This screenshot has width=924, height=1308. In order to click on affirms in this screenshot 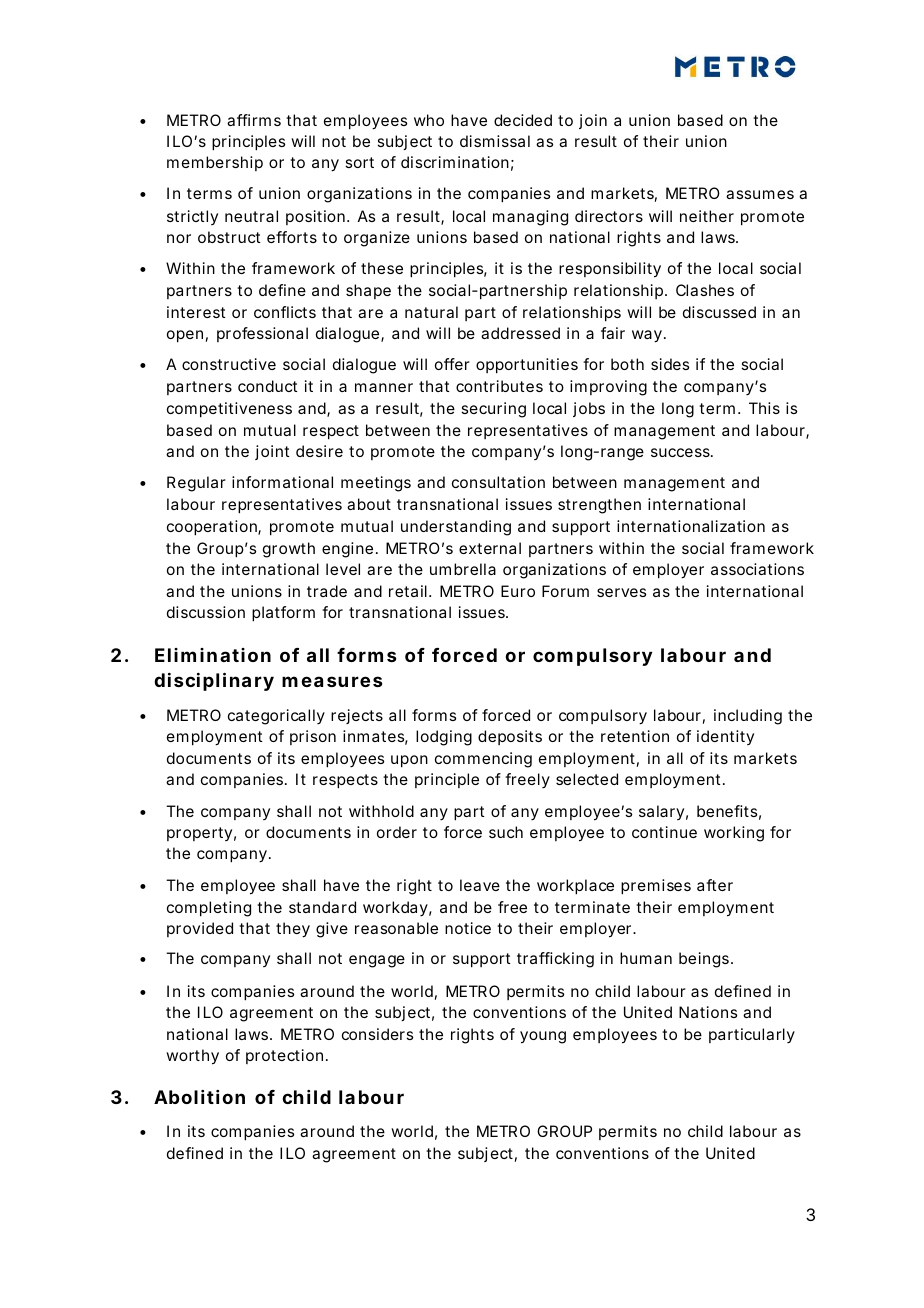, I will do `click(254, 120)`.
